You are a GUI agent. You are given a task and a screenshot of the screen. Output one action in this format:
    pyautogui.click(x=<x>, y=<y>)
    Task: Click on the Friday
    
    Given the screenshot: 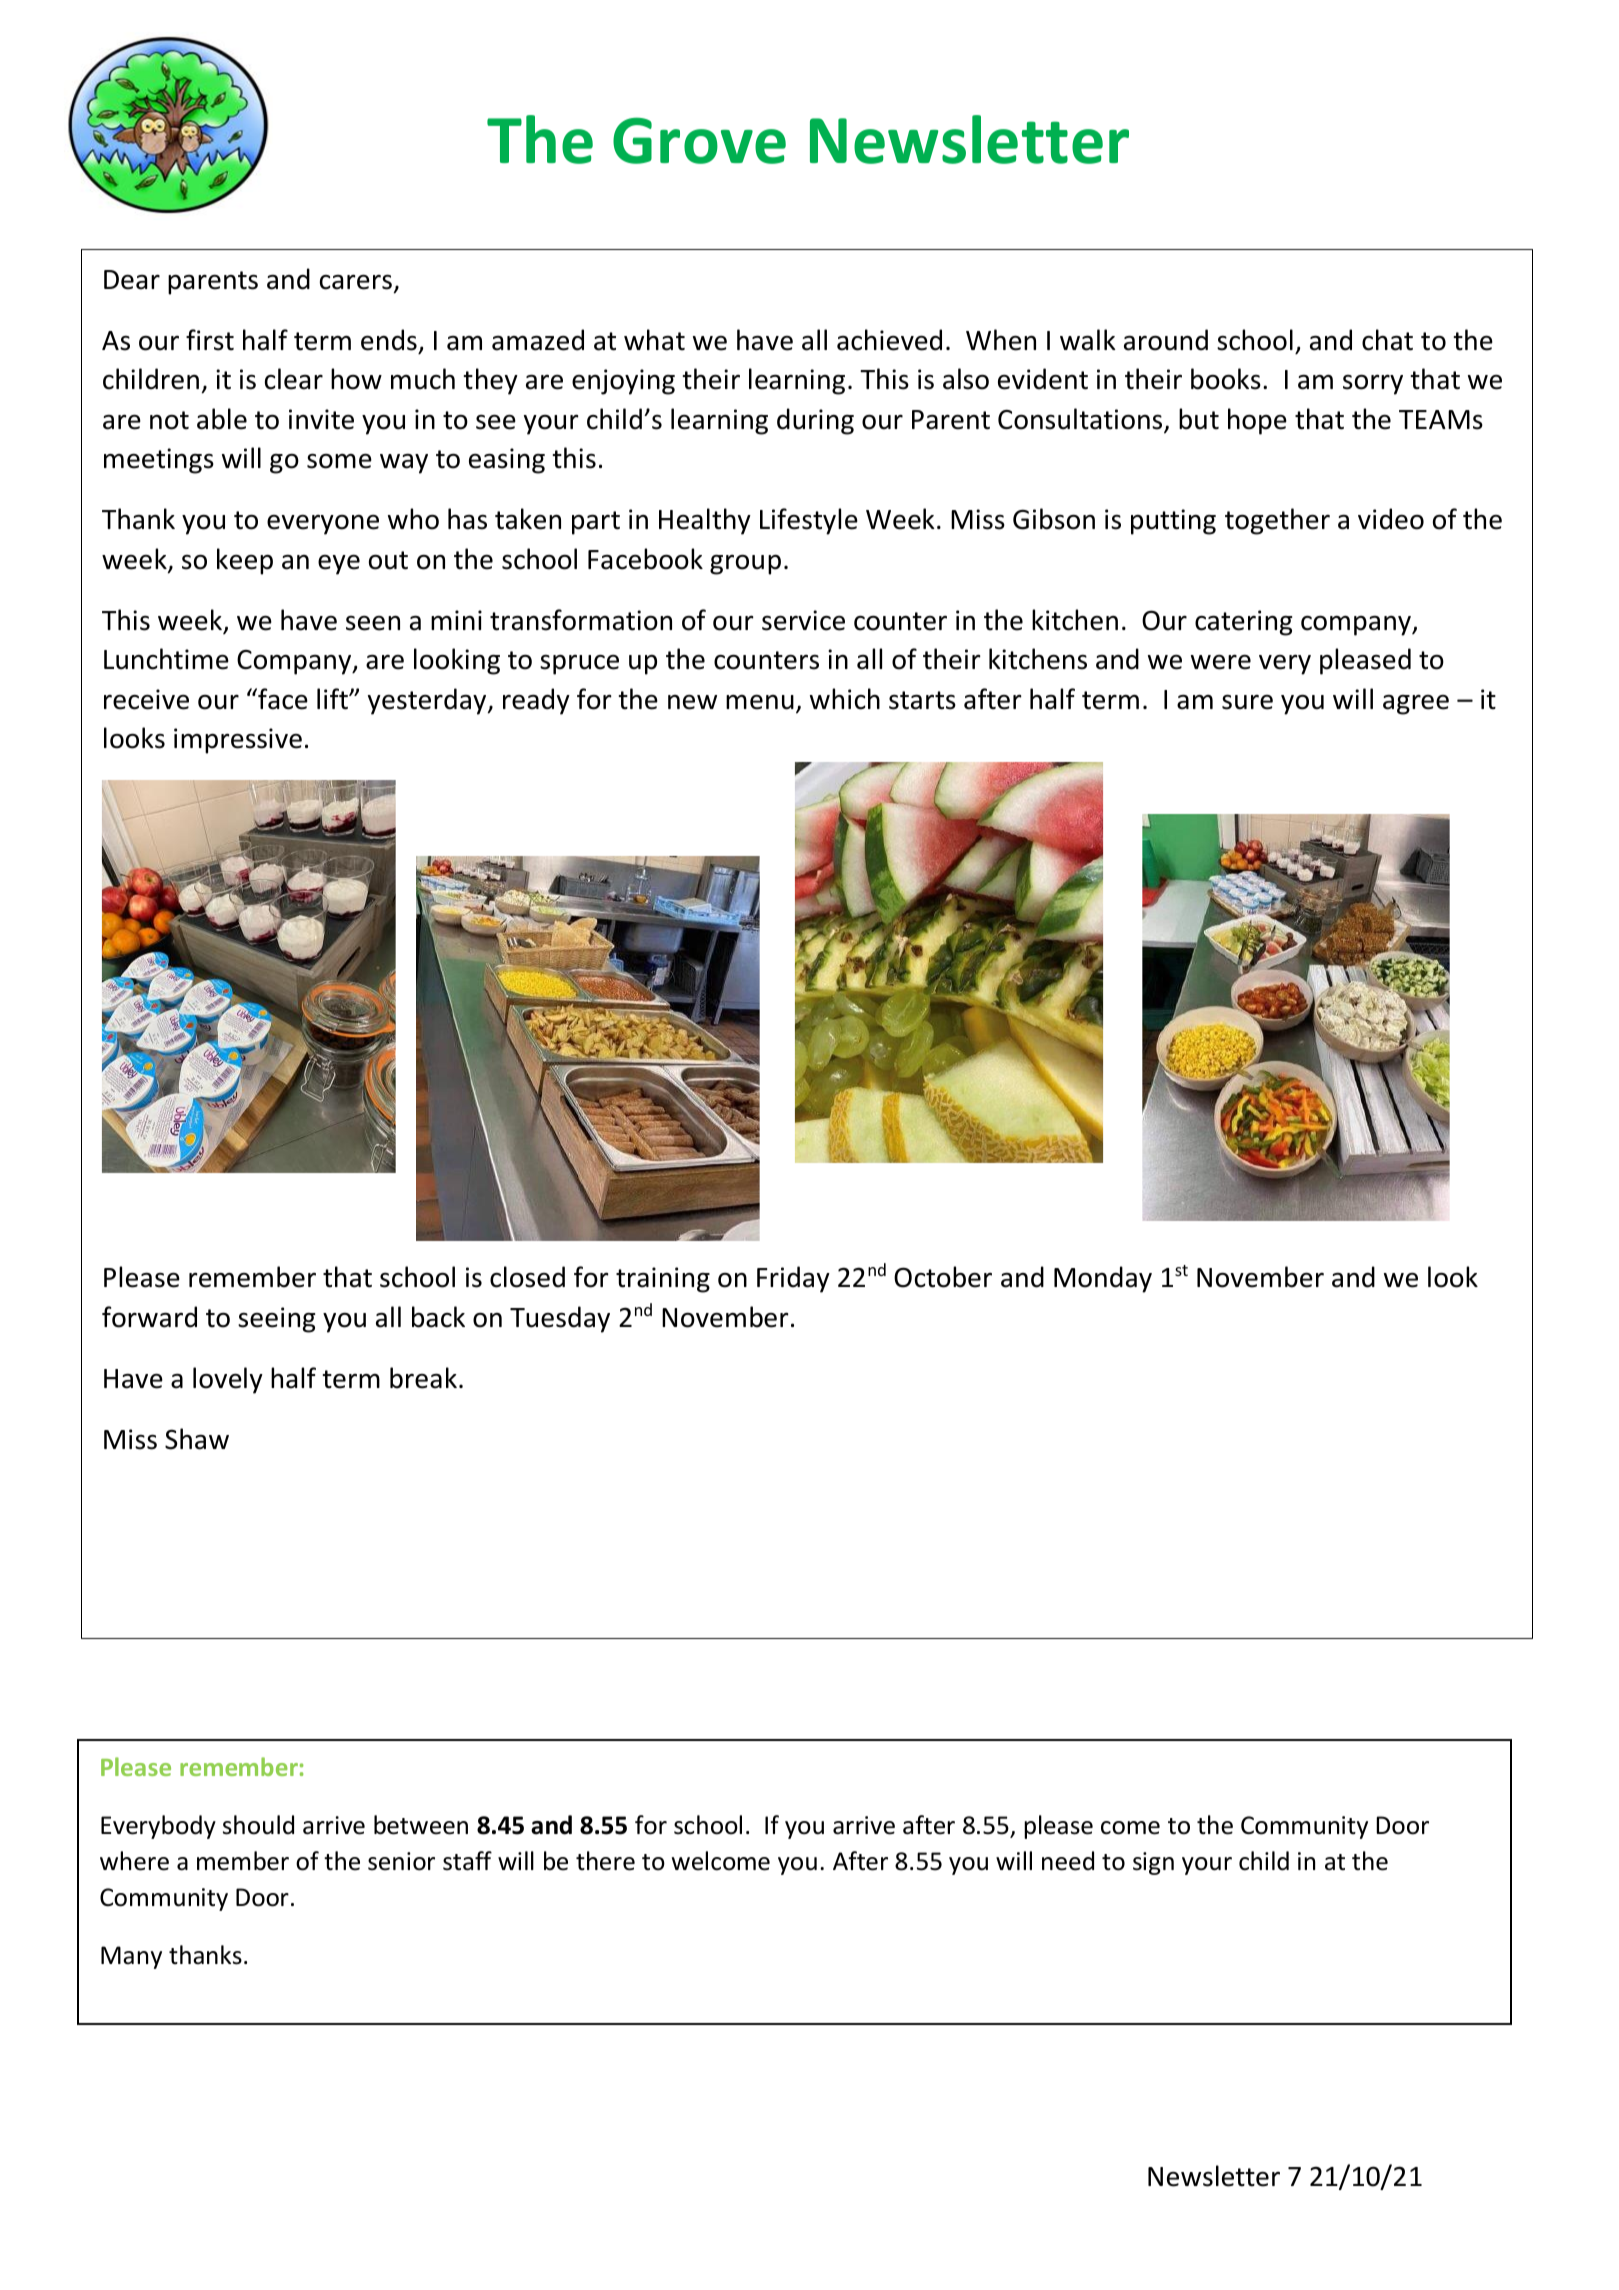 What is the action you would take?
    pyautogui.click(x=793, y=1279)
